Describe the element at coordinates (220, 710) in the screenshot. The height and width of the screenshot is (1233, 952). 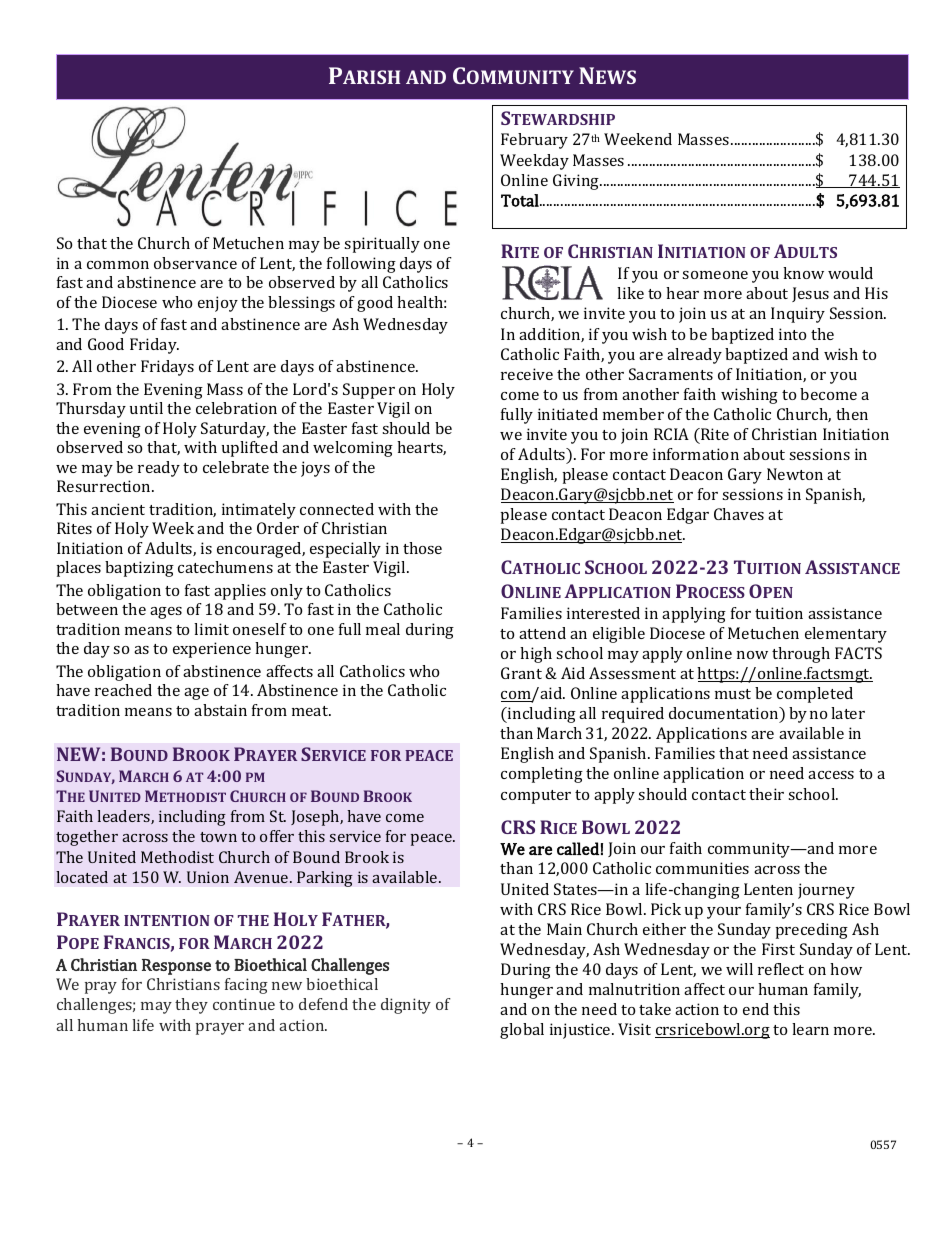
I see `abstain` at that location.
